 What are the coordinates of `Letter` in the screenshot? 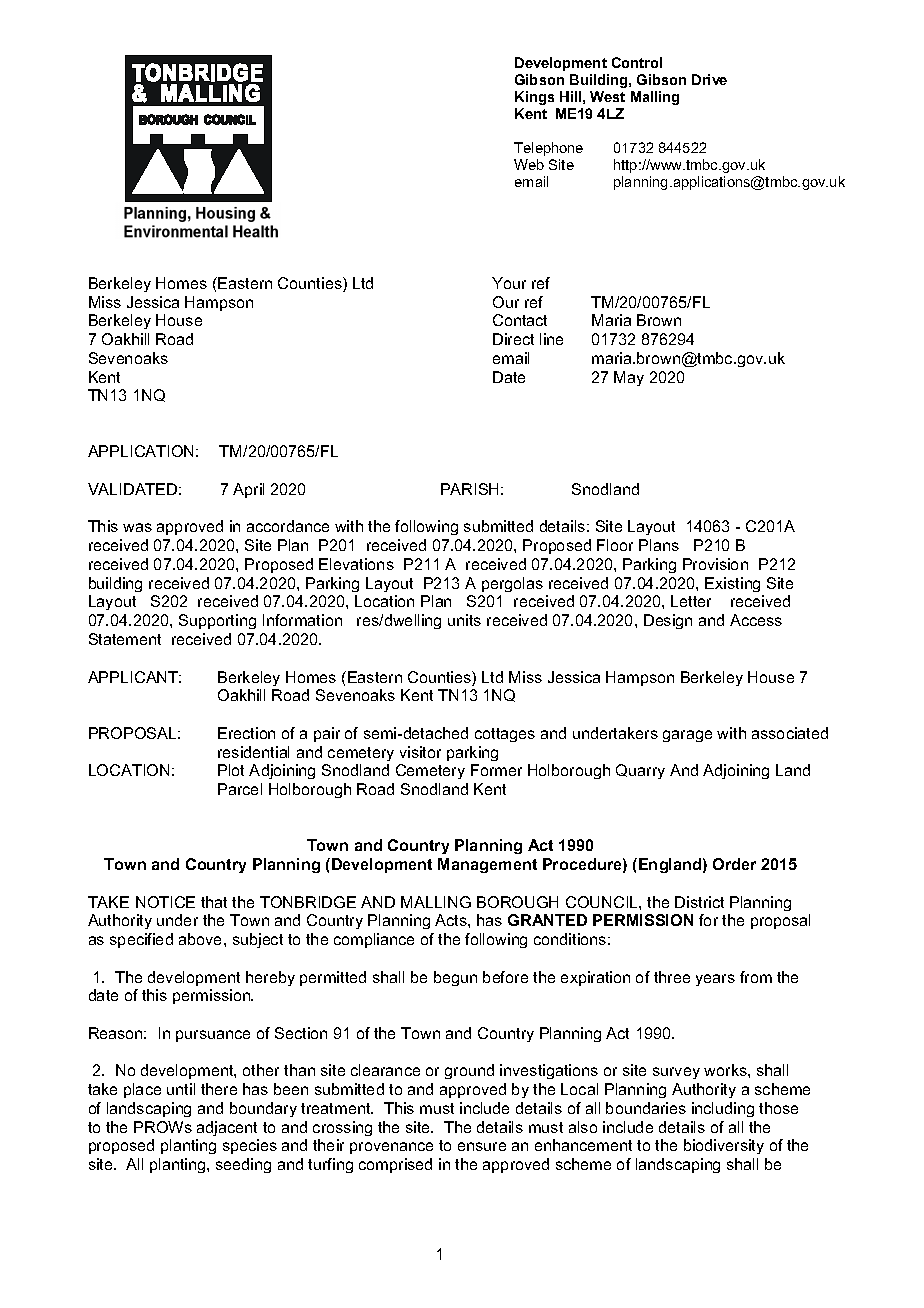 It's located at (691, 601).
